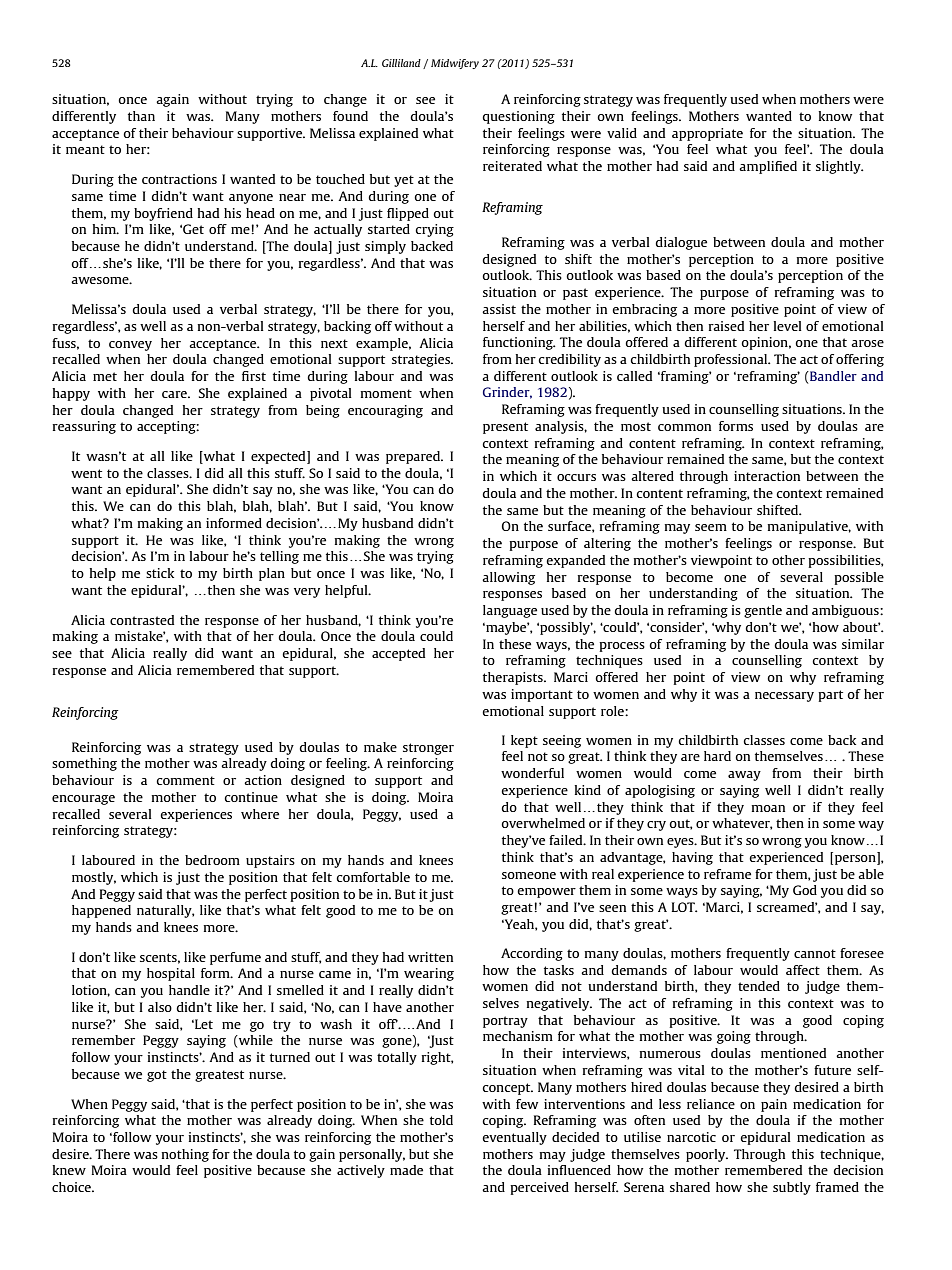 This page has width=952, height=1270. I want to click on language, so click(510, 611).
